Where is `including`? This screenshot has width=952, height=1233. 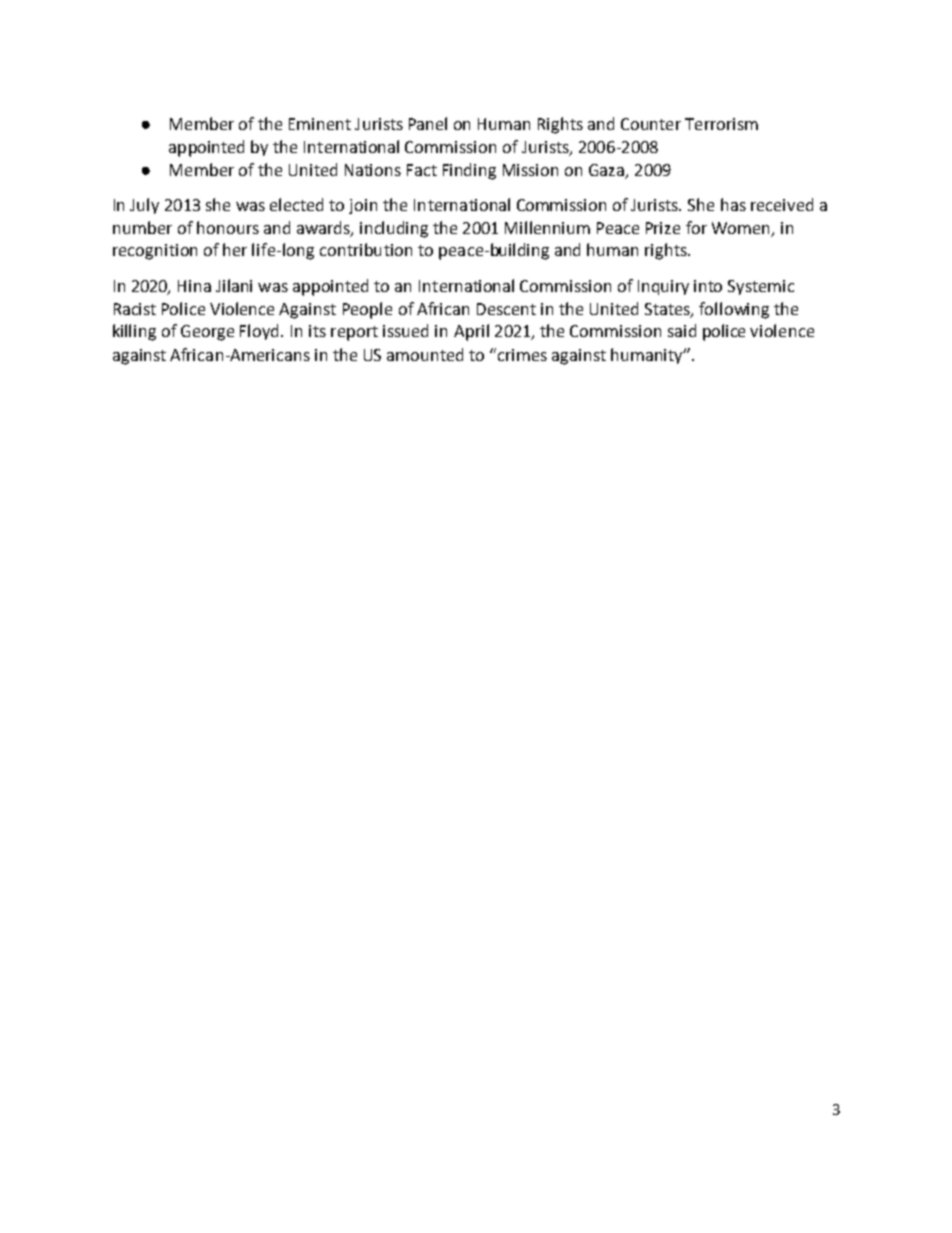 including is located at coordinates (394, 229).
